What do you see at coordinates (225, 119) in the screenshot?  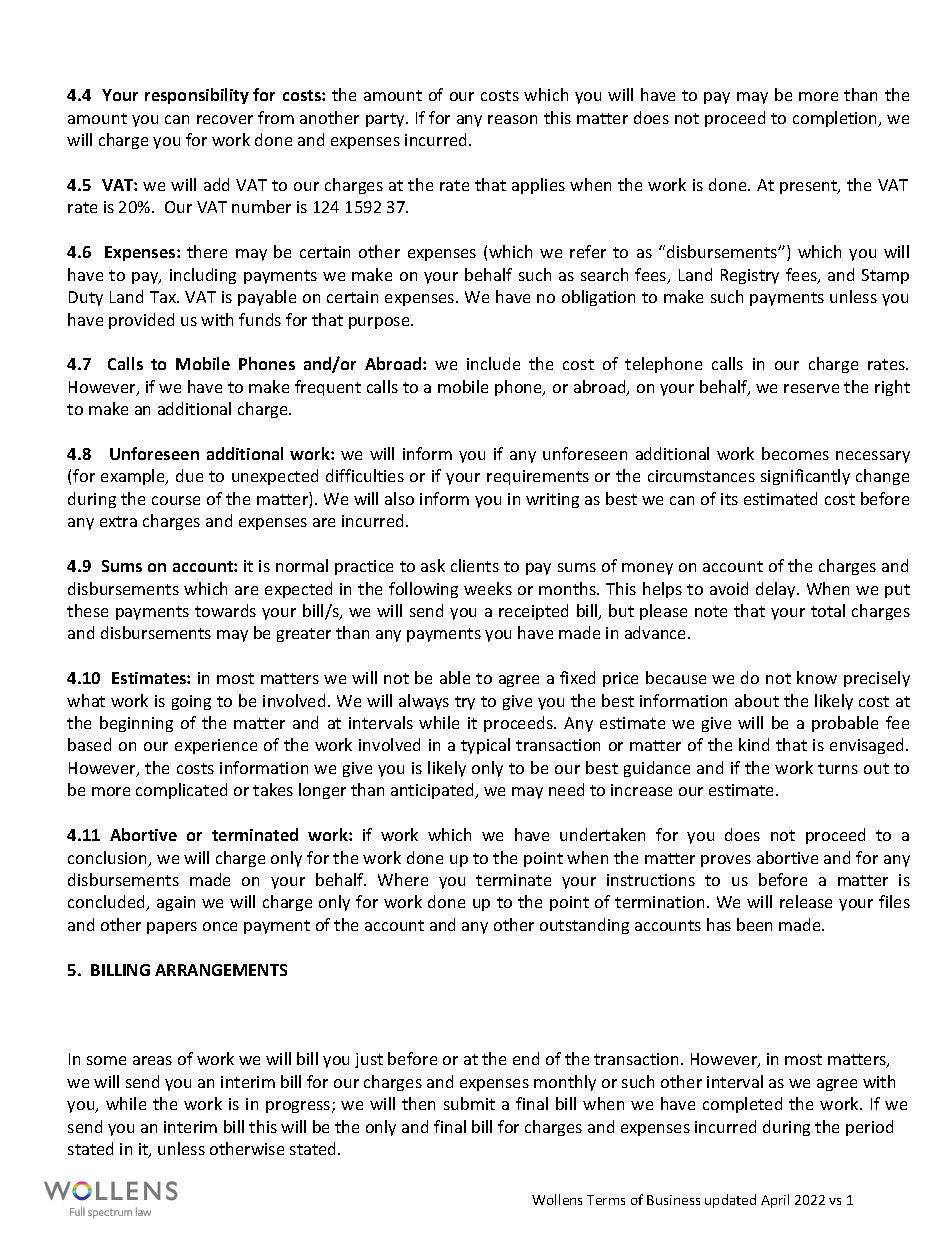 I see `recover` at bounding box center [225, 119].
